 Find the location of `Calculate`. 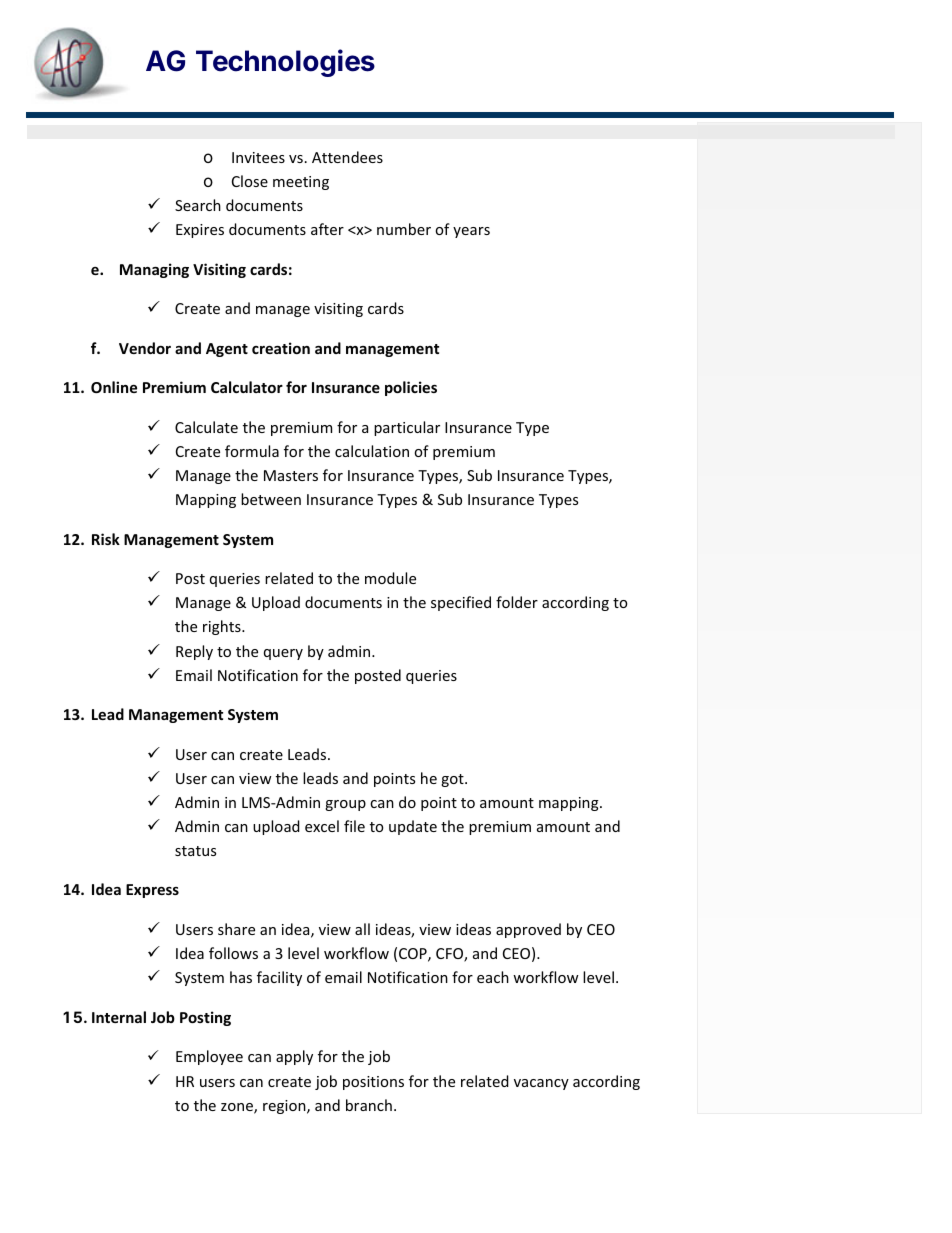

Calculate is located at coordinates (206, 427).
